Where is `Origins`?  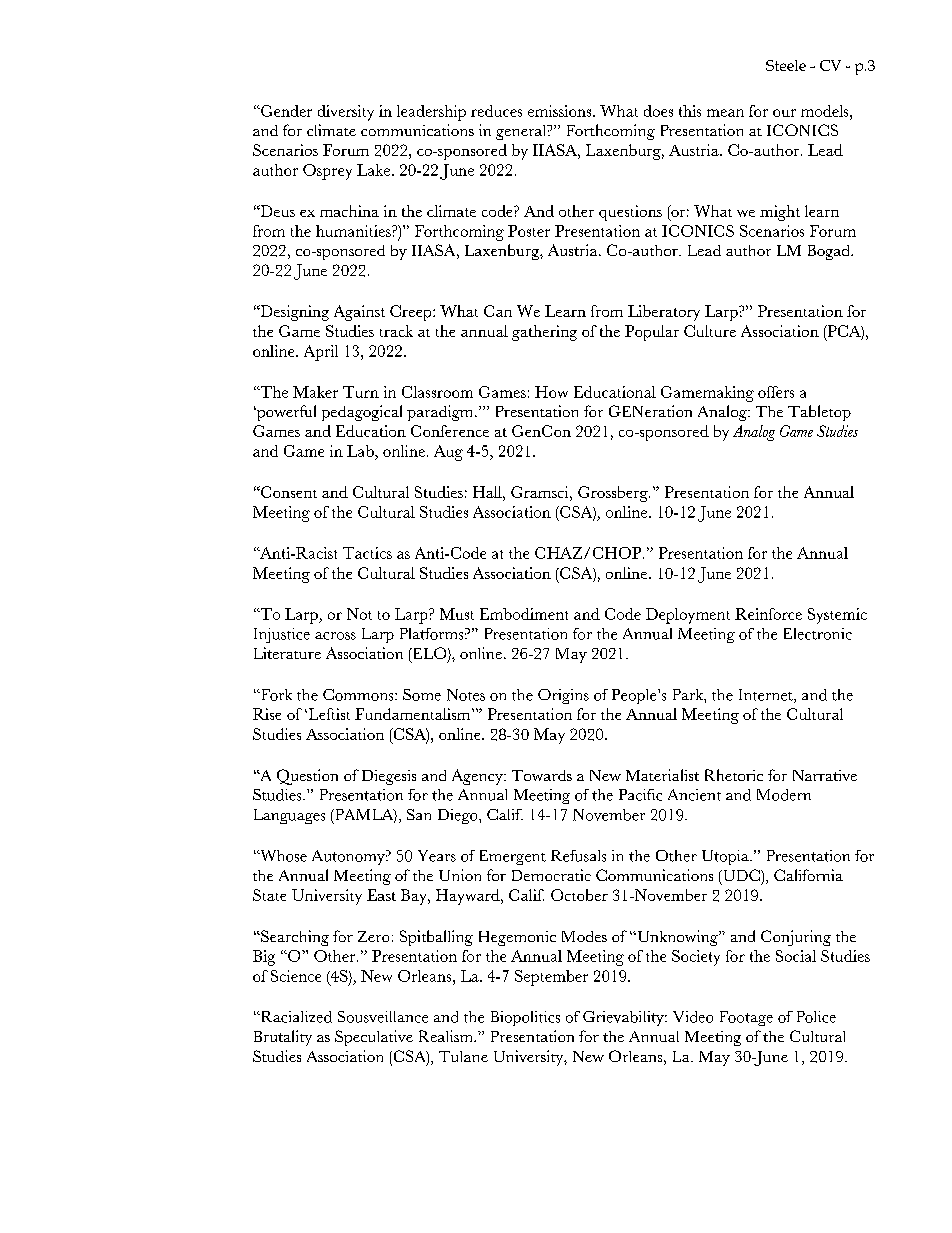
Origins is located at coordinates (563, 696).
